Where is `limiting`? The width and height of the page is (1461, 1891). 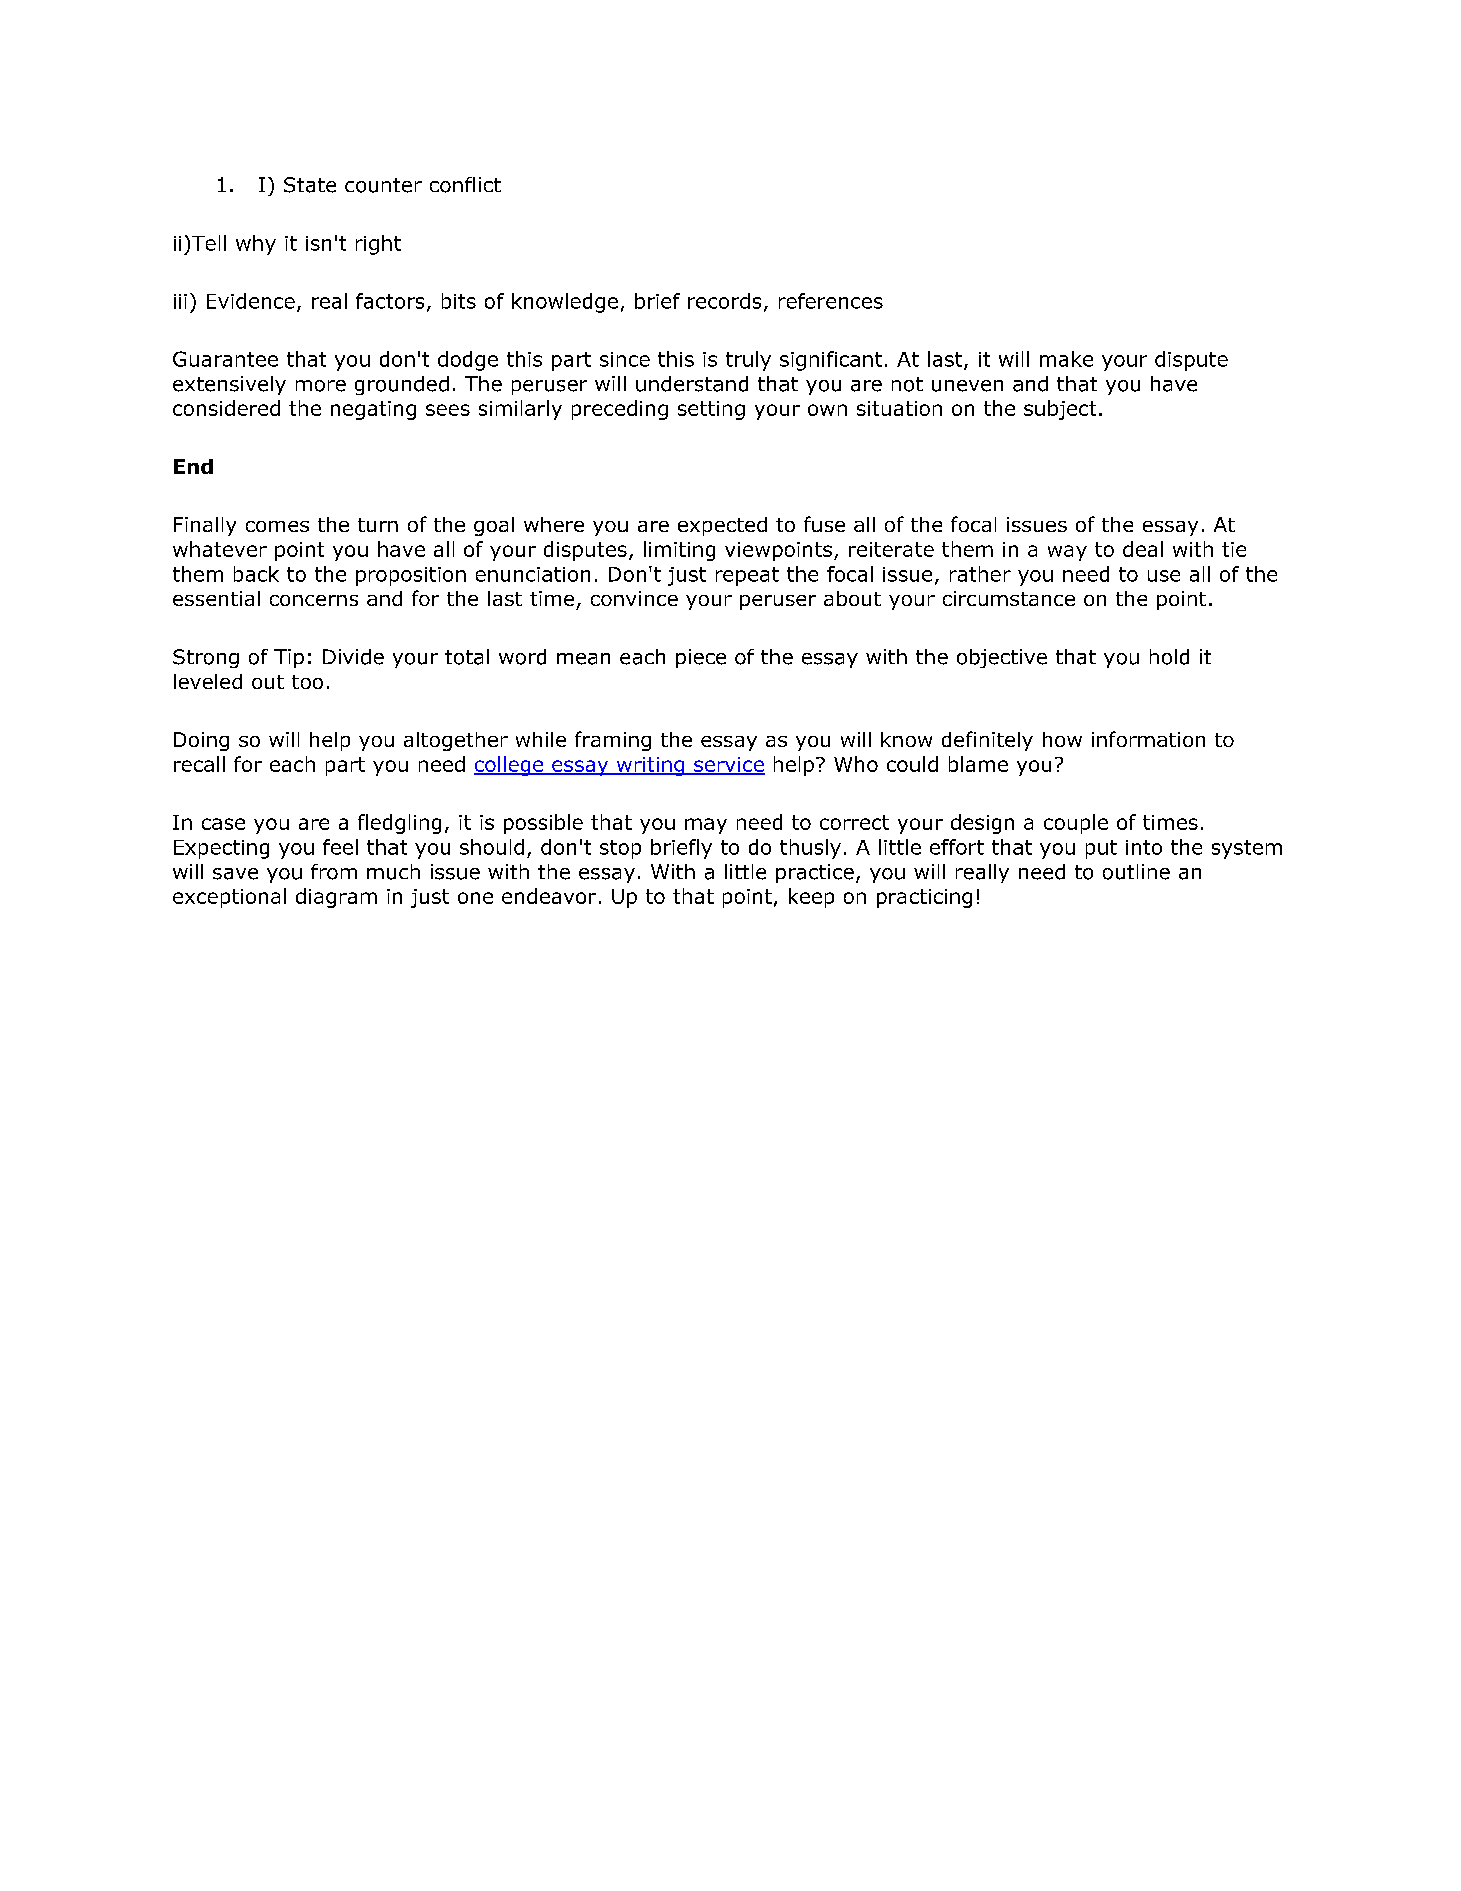 limiting is located at coordinates (679, 551).
